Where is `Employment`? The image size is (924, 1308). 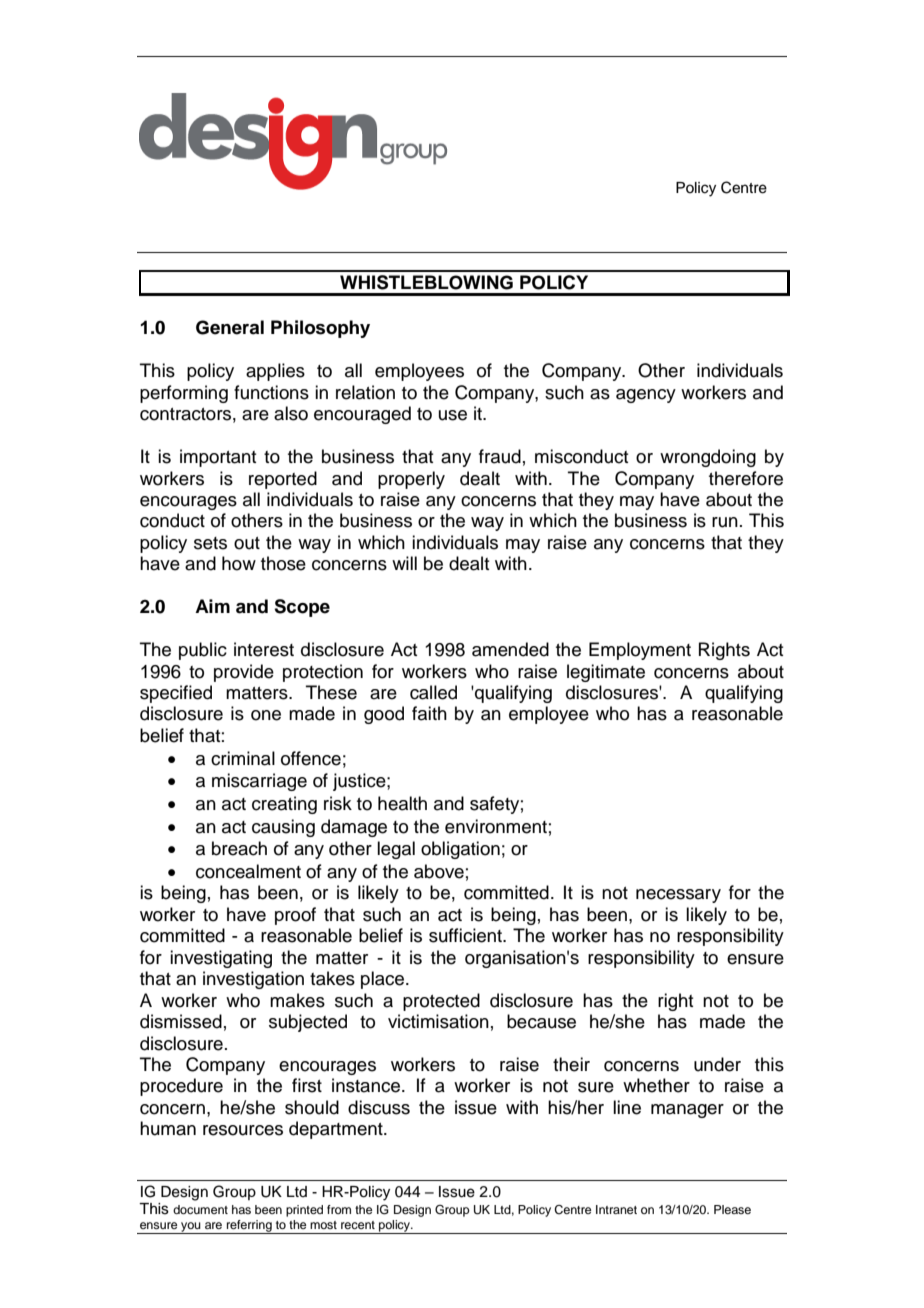
Employment is located at coordinates (640, 651).
